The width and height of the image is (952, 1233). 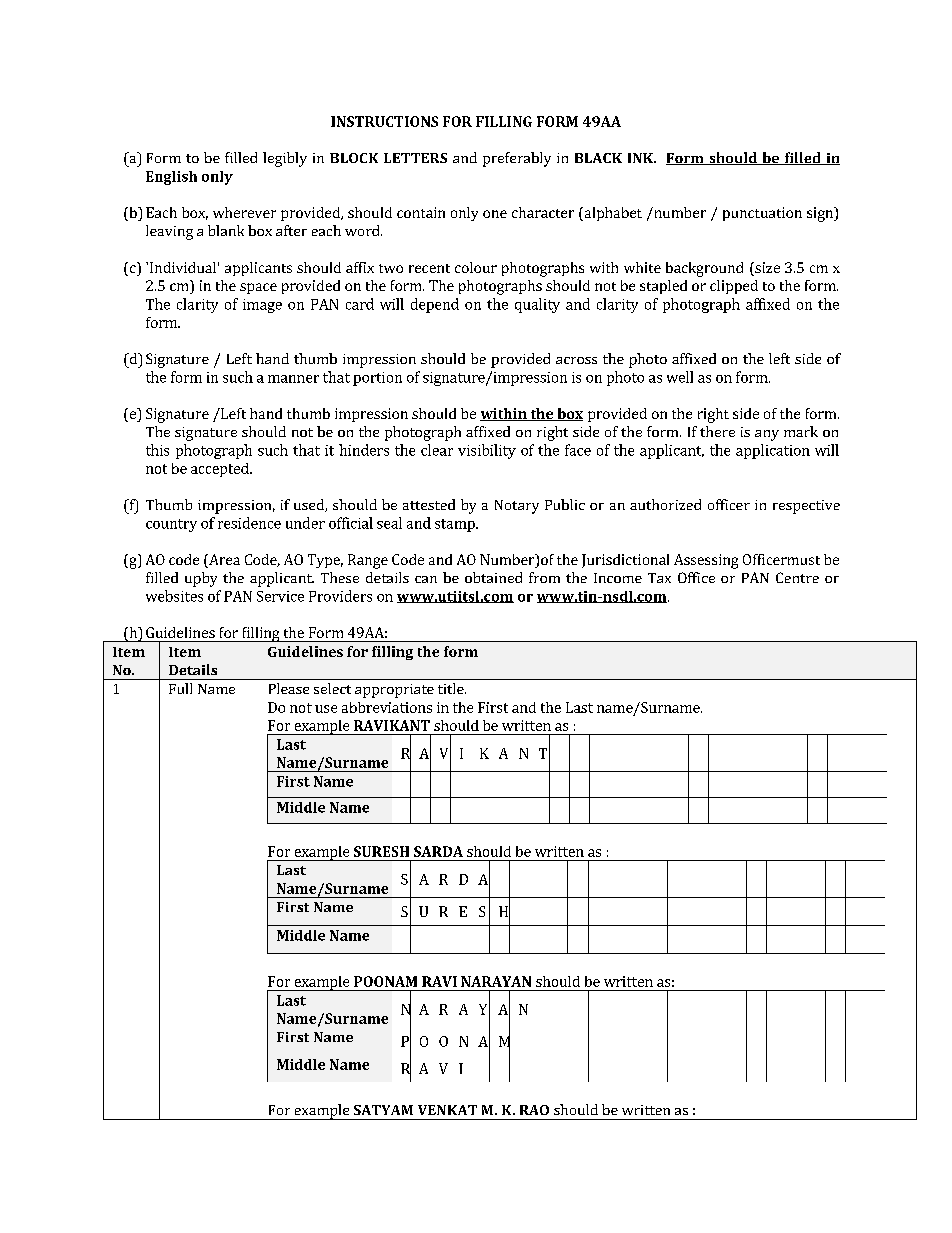 What do you see at coordinates (280, 596) in the image?
I see `Service` at bounding box center [280, 596].
